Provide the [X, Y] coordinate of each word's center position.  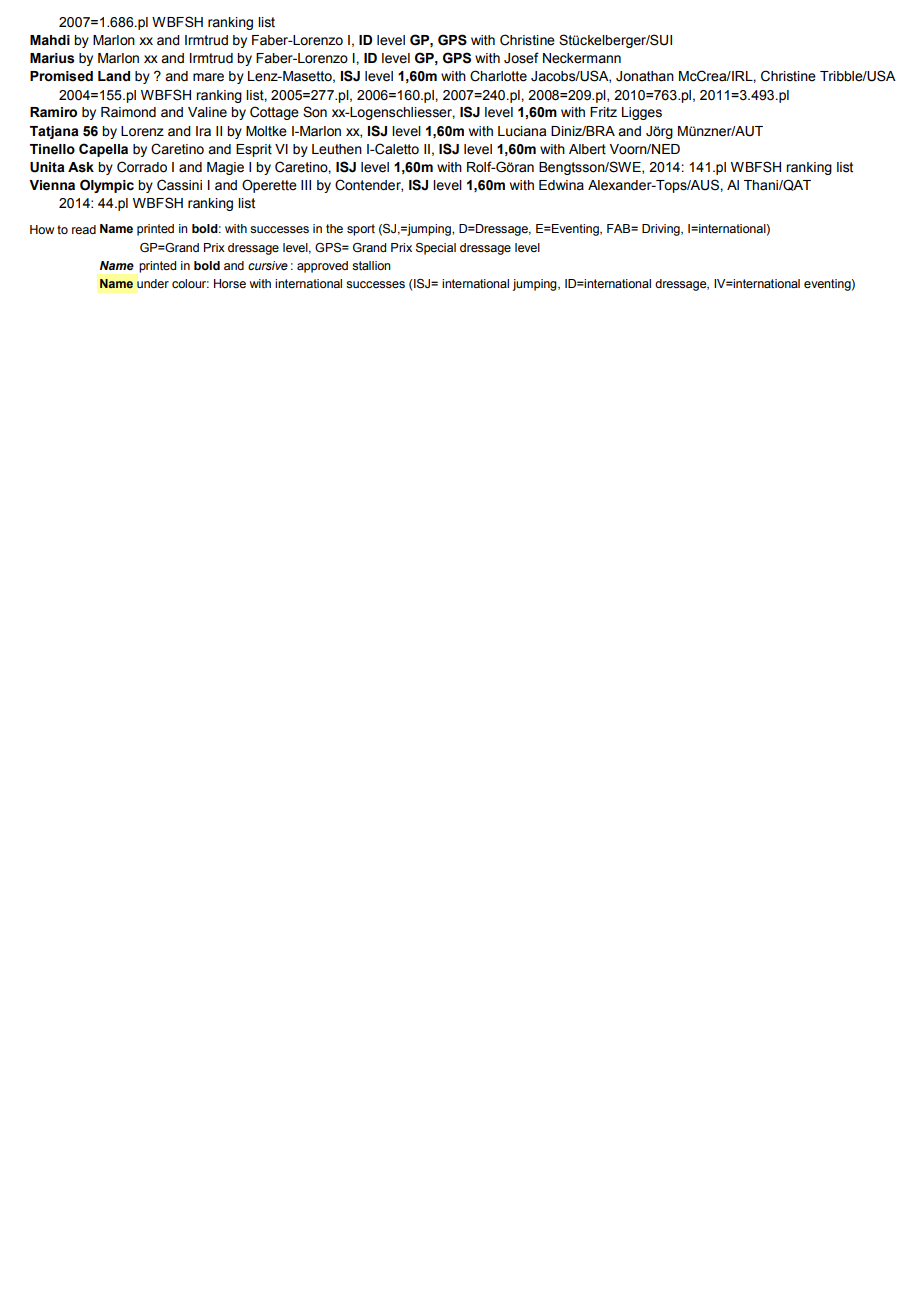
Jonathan [645, 76]
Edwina [561, 185]
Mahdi [50, 40]
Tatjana [54, 132]
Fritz [603, 112]
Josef [521, 58]
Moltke [266, 131]
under [153, 283]
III [306, 185]
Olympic [107, 186]
